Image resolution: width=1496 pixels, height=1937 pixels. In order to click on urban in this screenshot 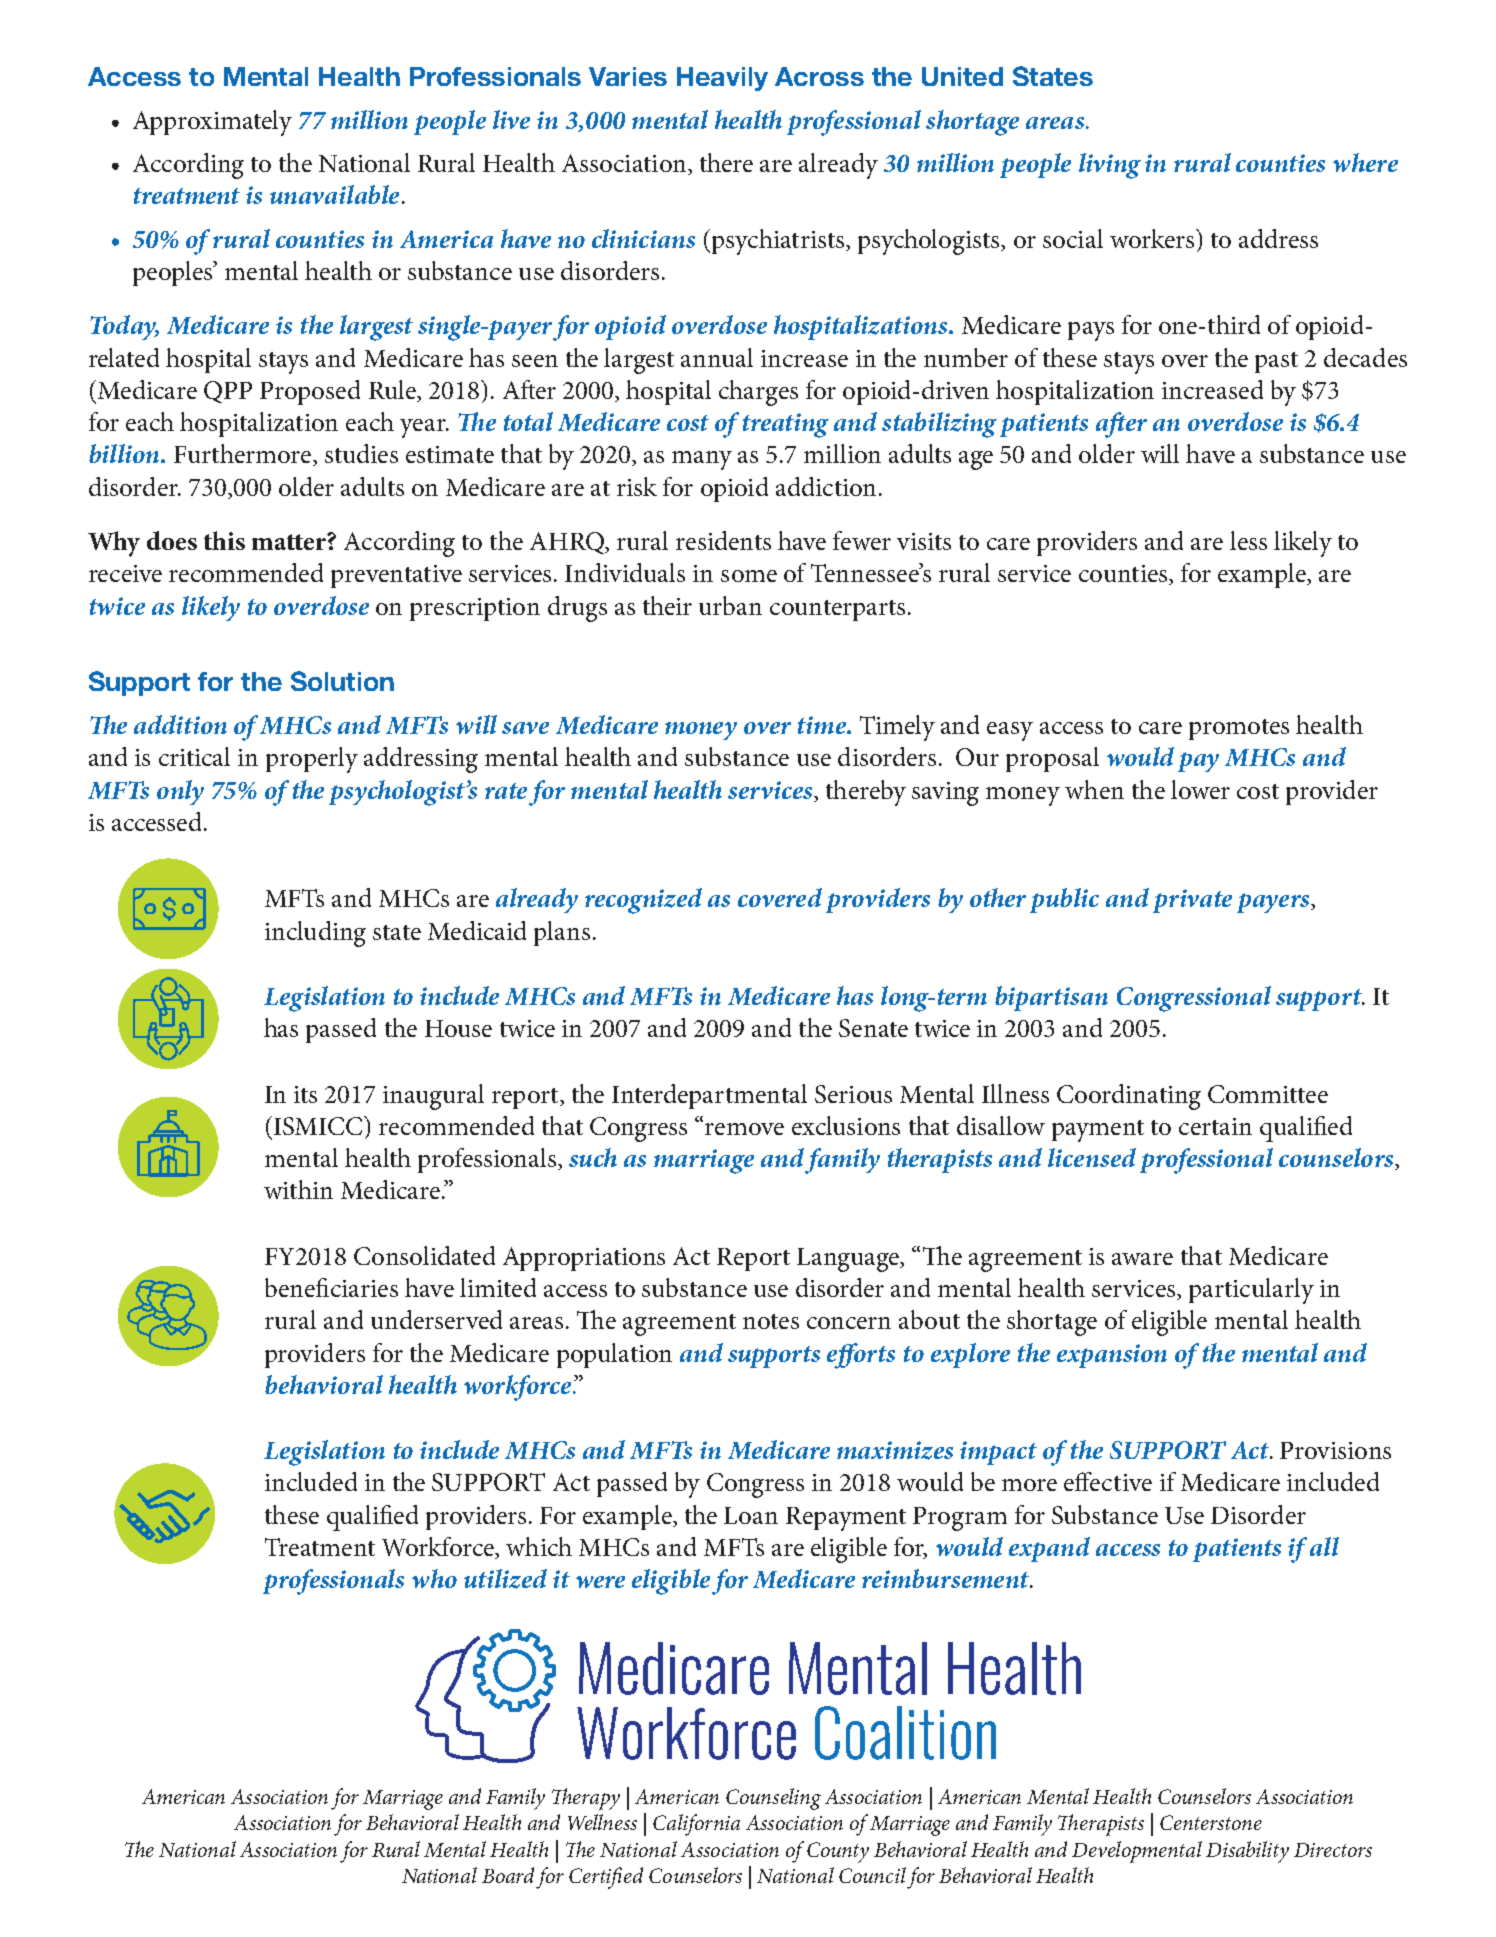, I will do `click(730, 605)`.
